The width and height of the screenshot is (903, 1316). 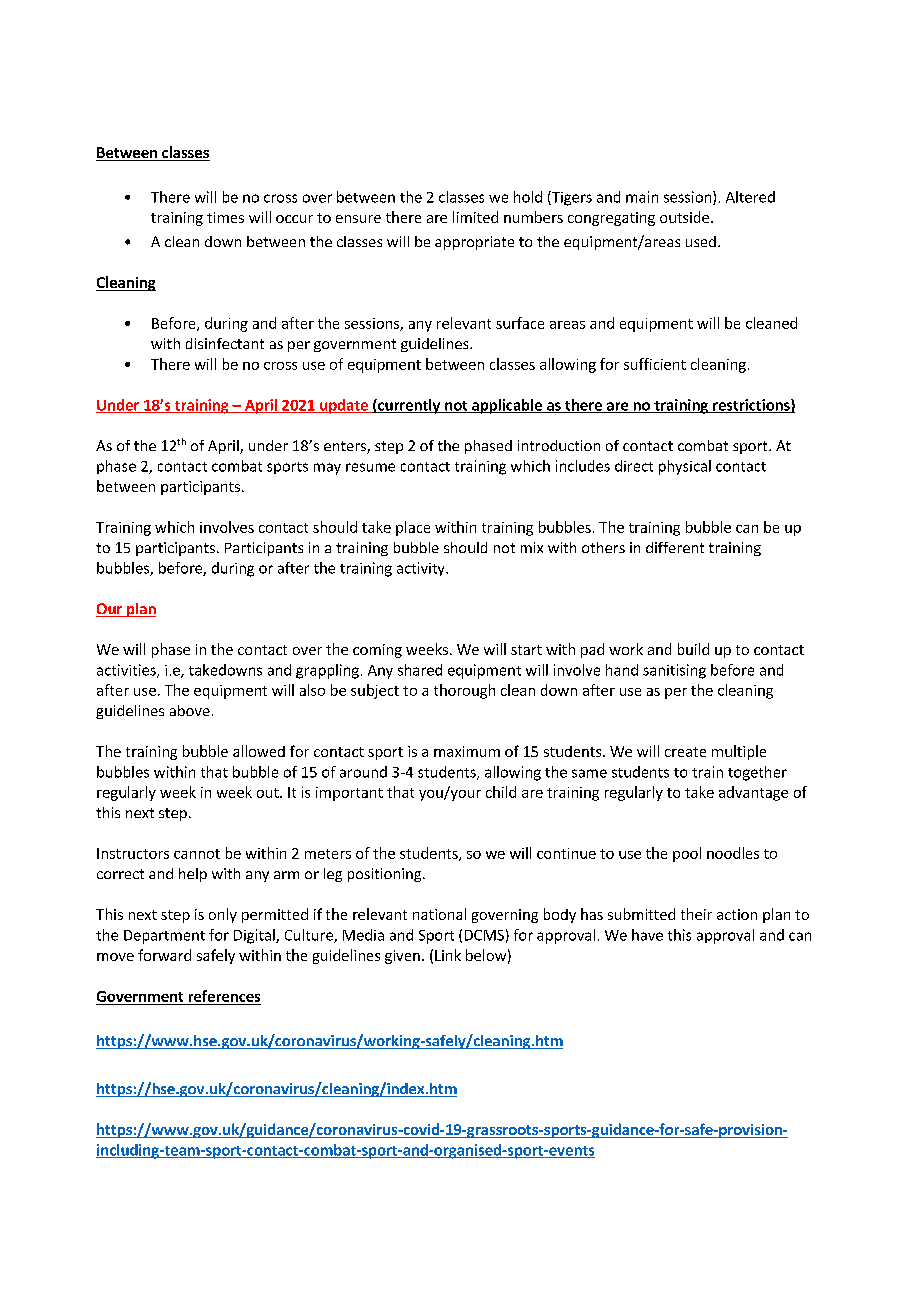 I want to click on limited, so click(x=475, y=217).
